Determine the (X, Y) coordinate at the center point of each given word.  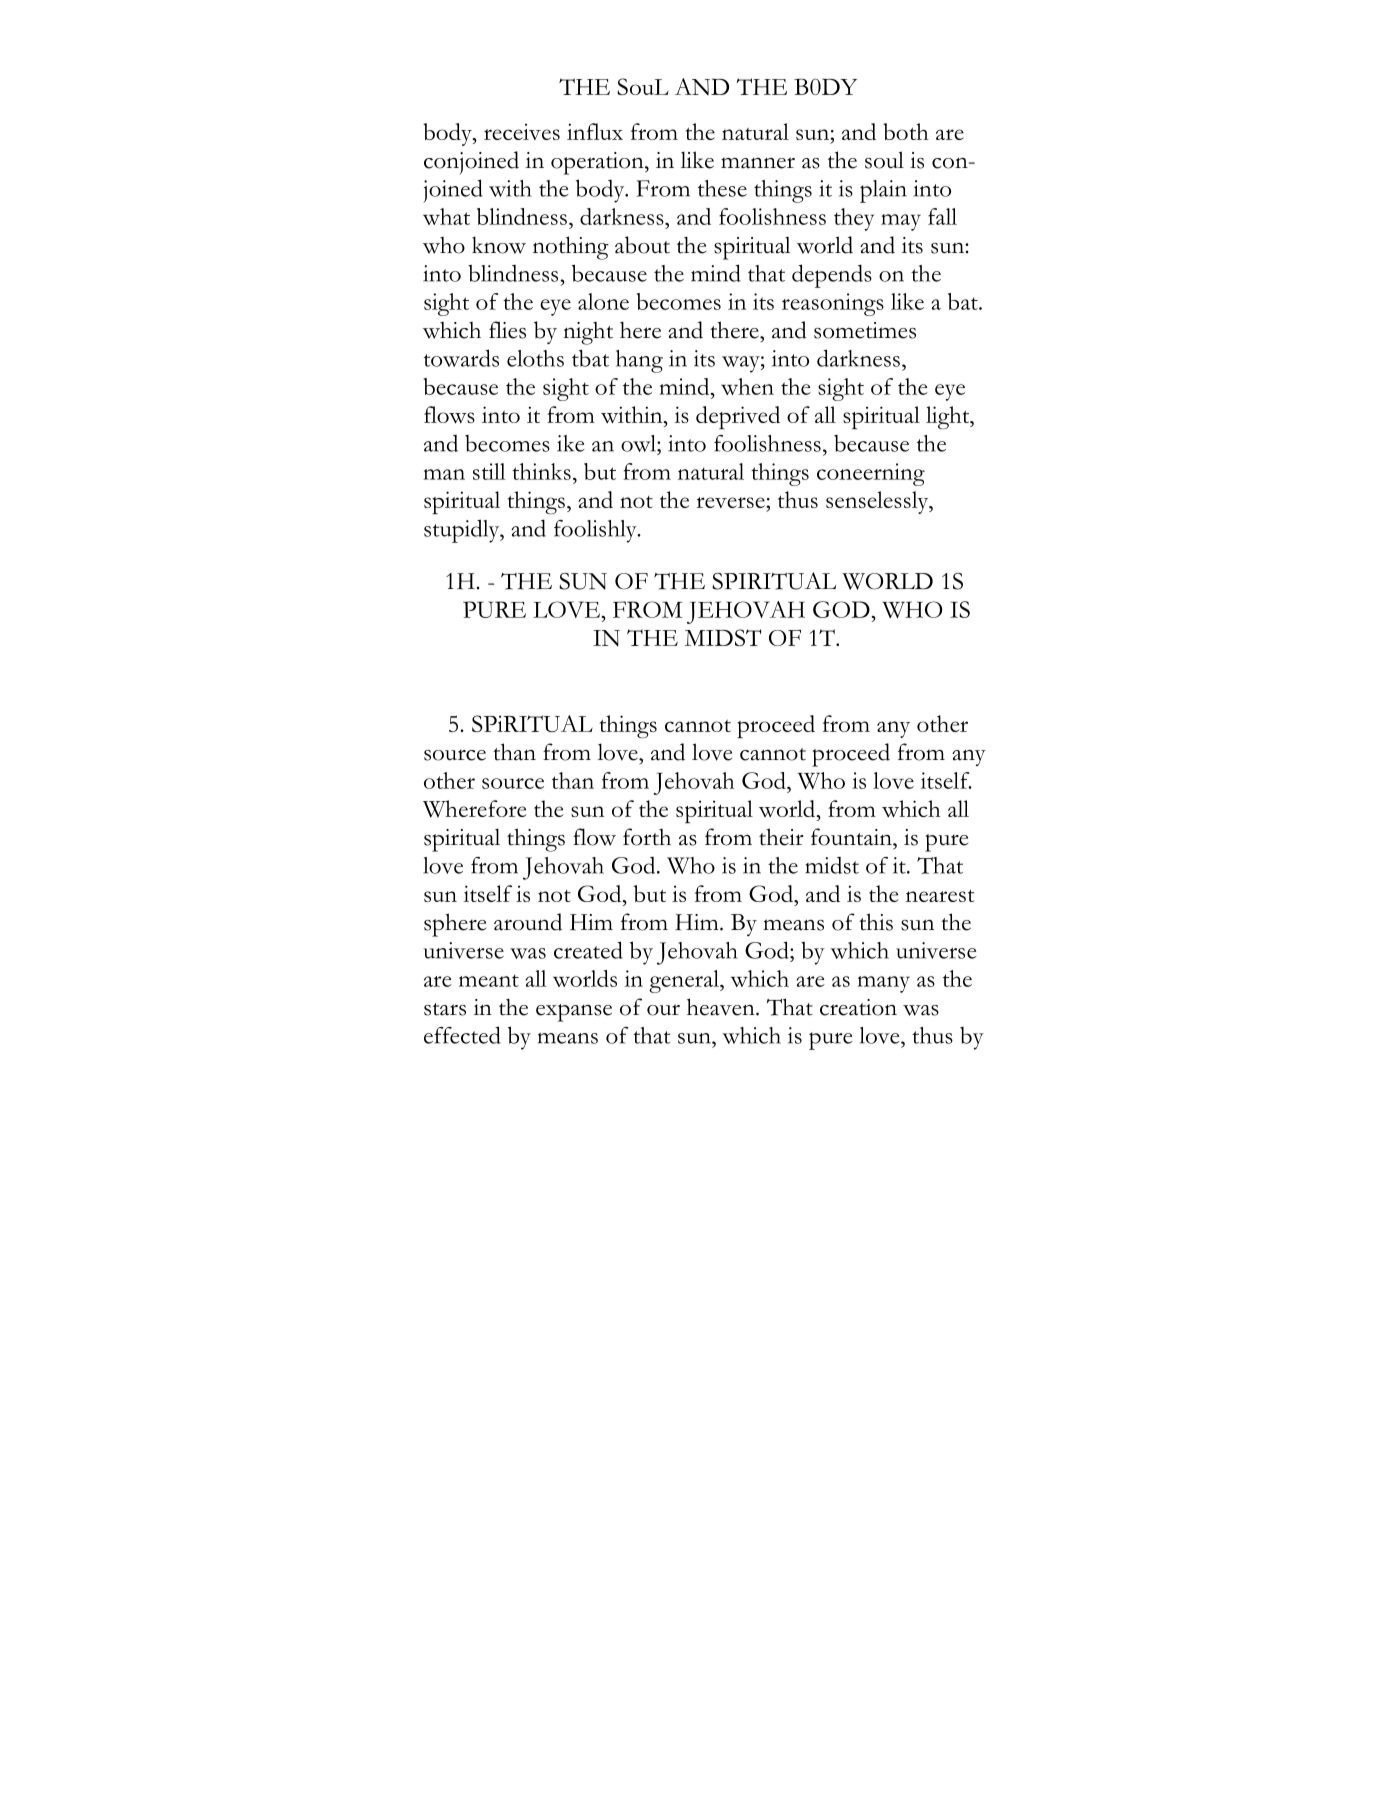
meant (489, 980)
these (722, 188)
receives (522, 132)
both (906, 131)
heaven (722, 1007)
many (883, 984)
